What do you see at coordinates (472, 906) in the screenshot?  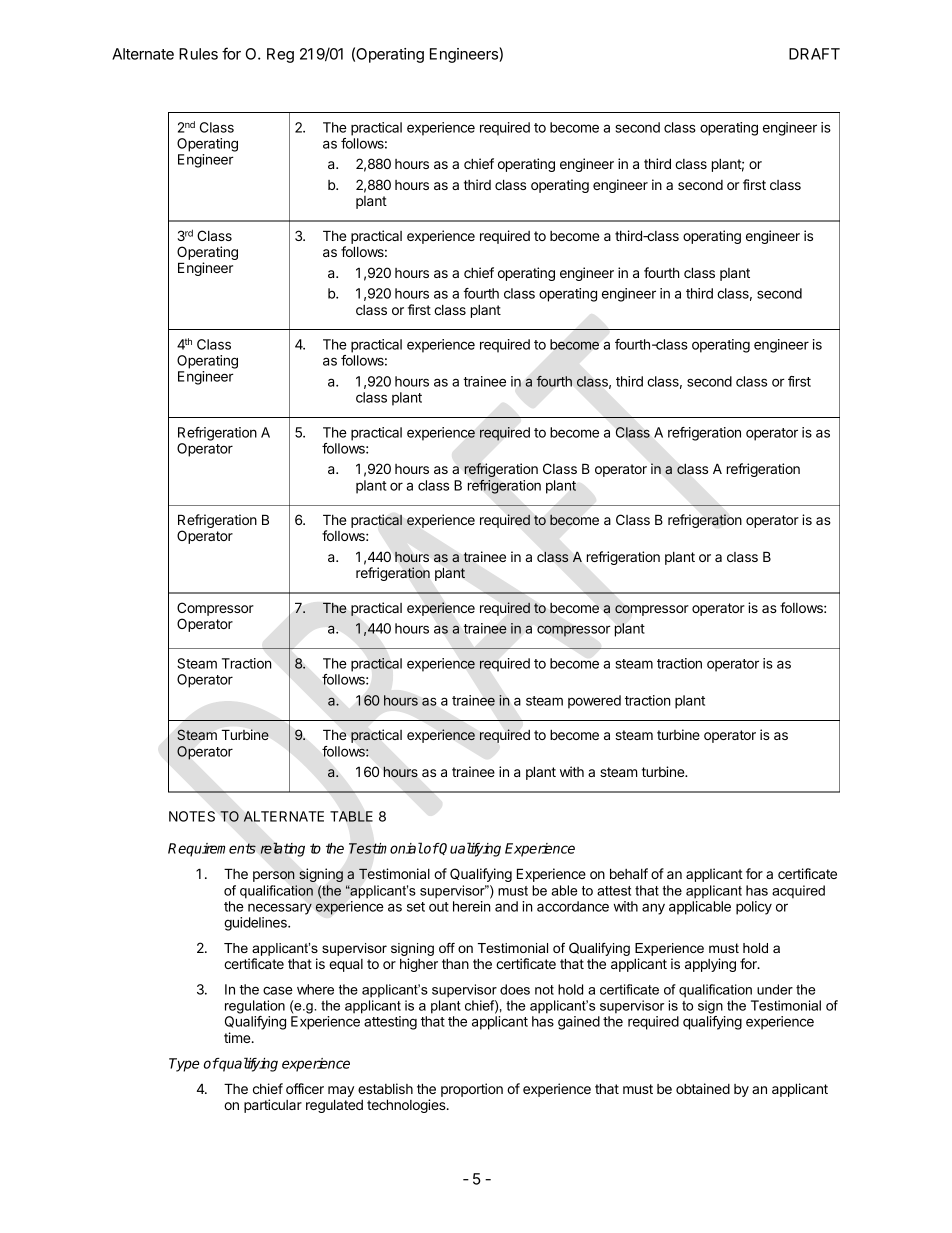 I see `herein` at bounding box center [472, 906].
